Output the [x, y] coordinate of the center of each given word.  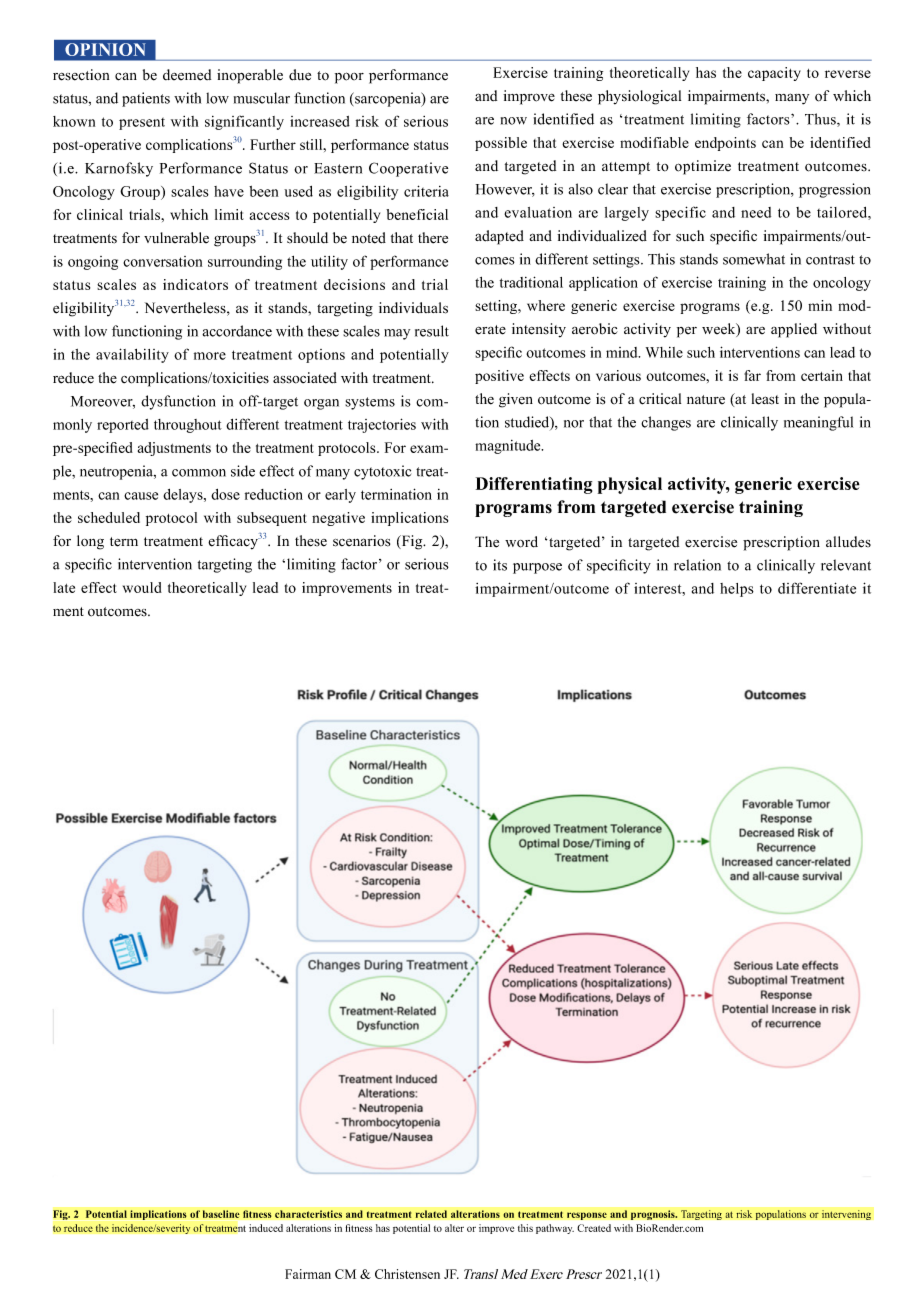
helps [737, 590]
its [500, 565]
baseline [221, 1214]
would [142, 587]
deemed [187, 75]
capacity [774, 74]
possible [501, 144]
